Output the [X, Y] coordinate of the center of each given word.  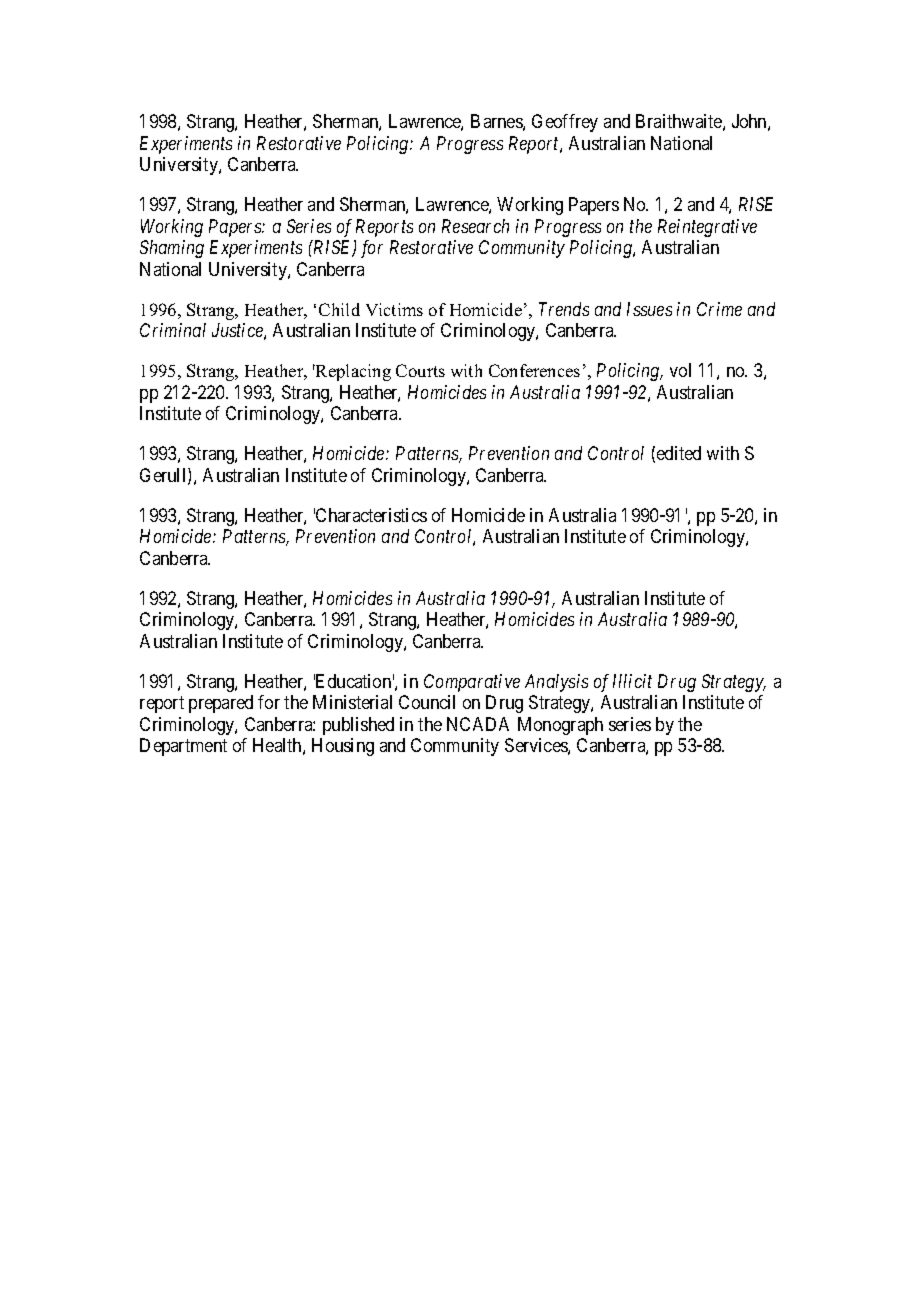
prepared [221, 704]
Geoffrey [565, 123]
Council [427, 702]
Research [475, 226]
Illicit [632, 681]
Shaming [172, 249]
